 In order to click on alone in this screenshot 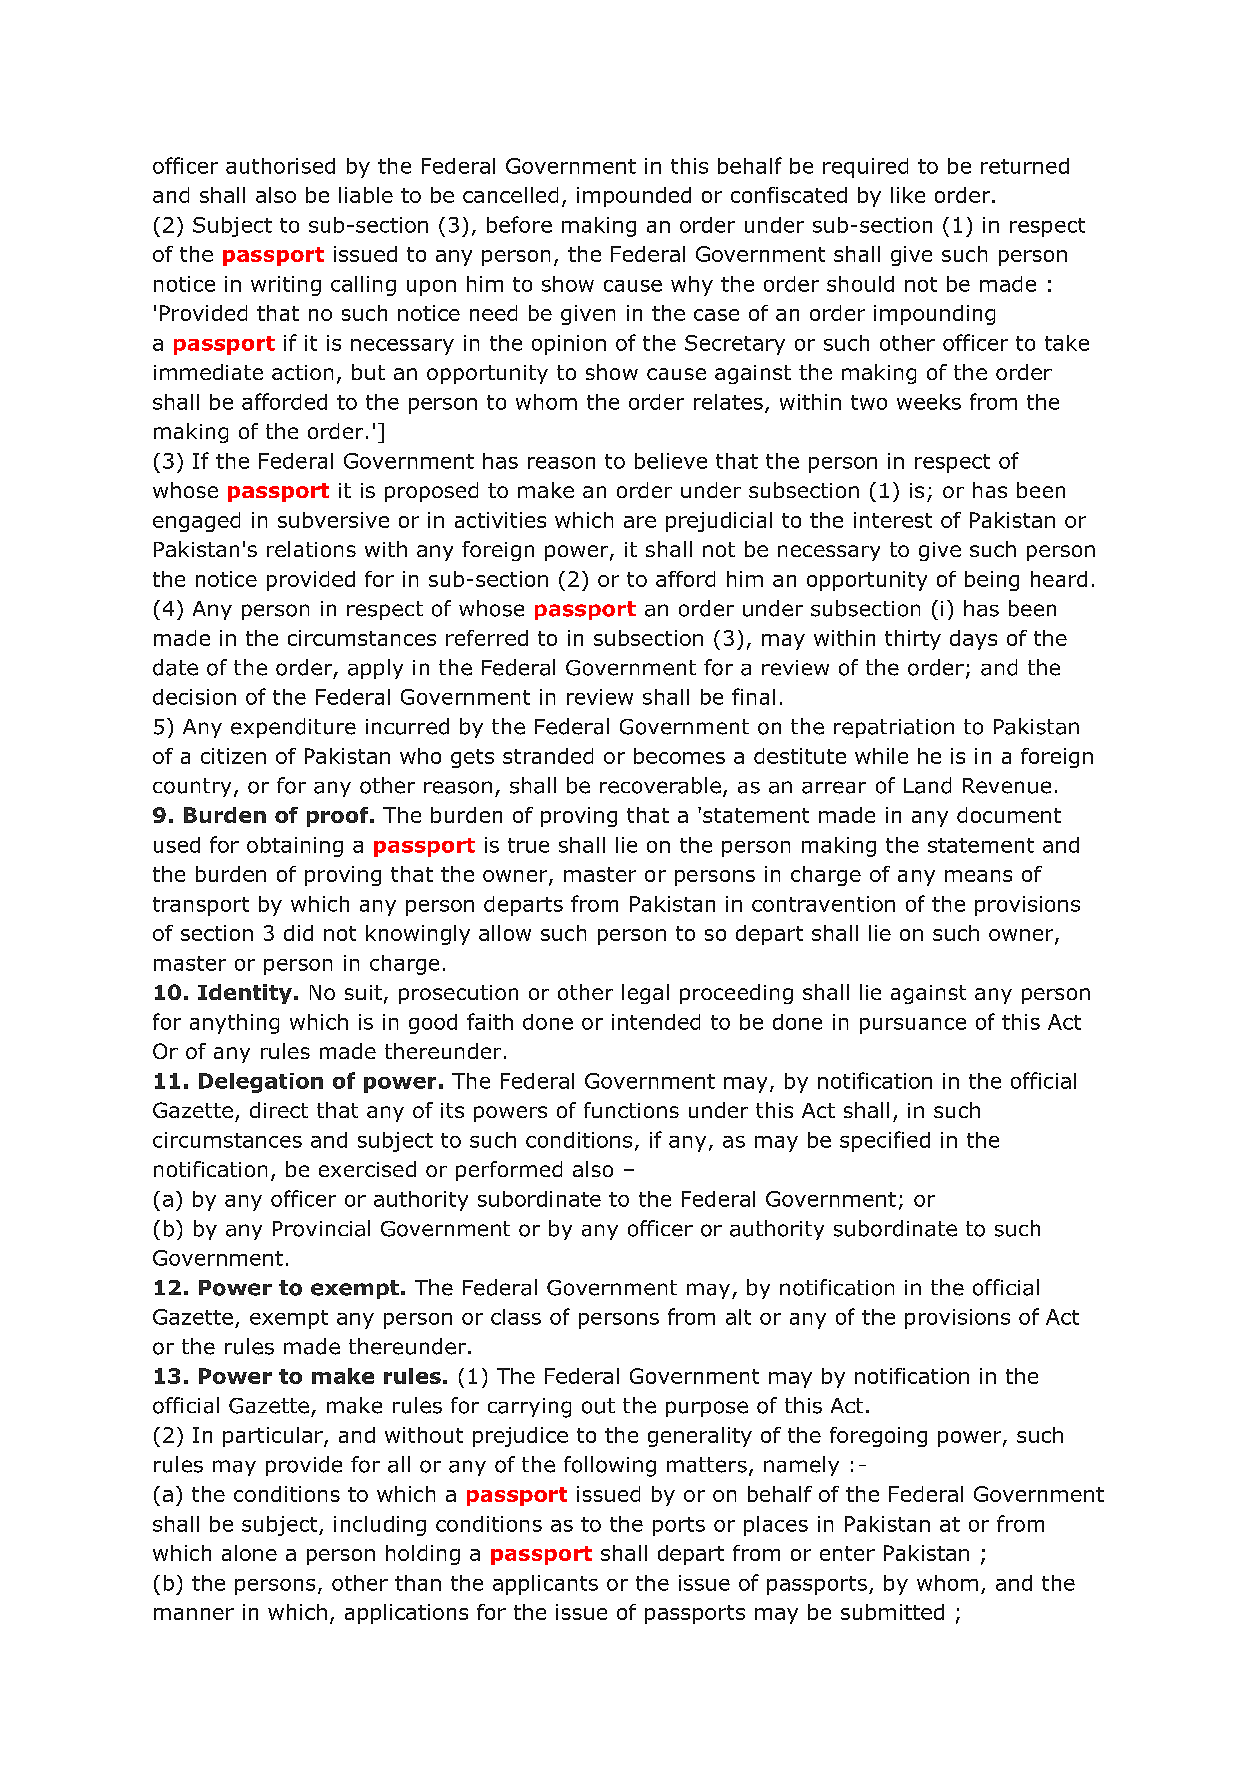, I will do `click(249, 1553)`.
